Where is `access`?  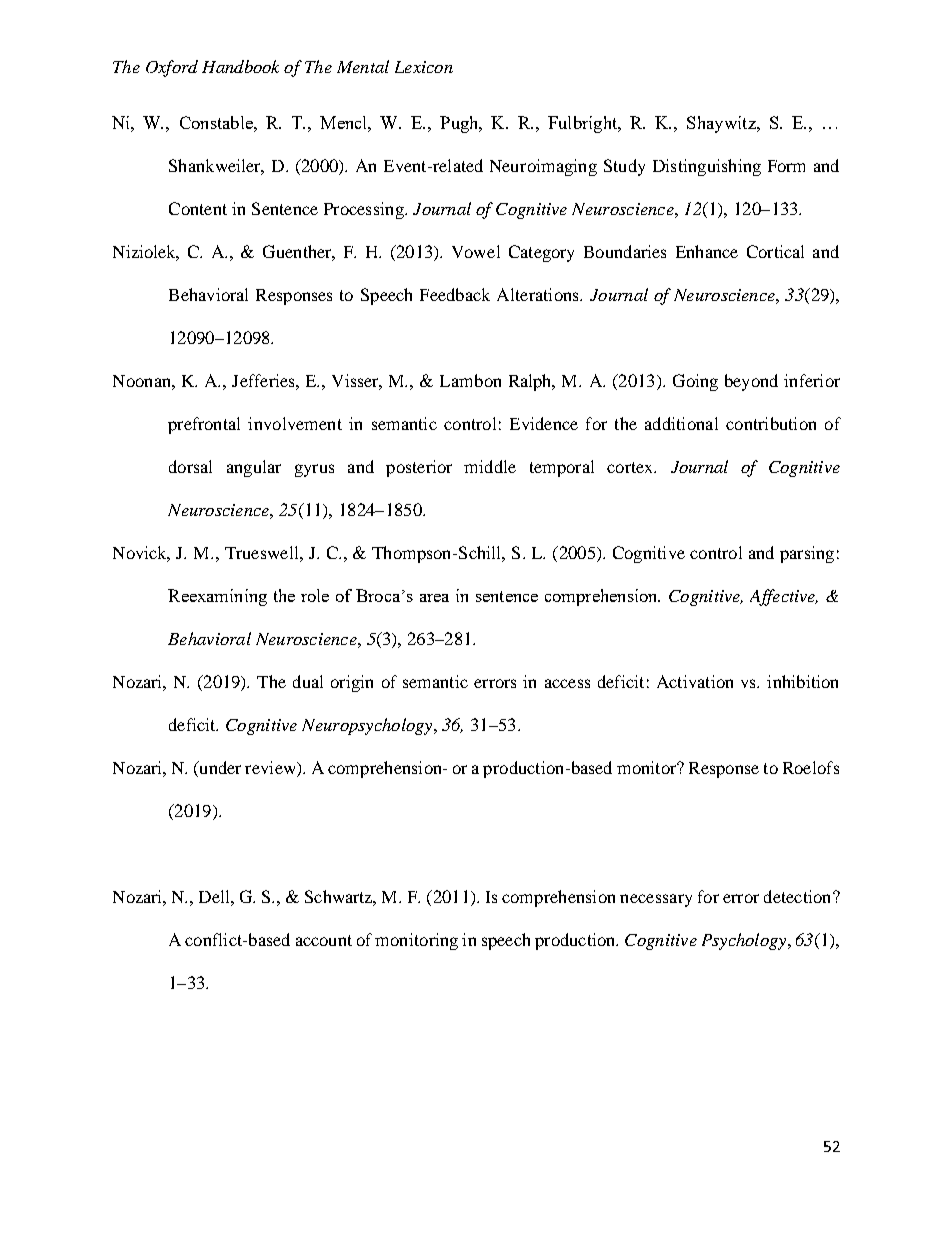
access is located at coordinates (567, 683).
